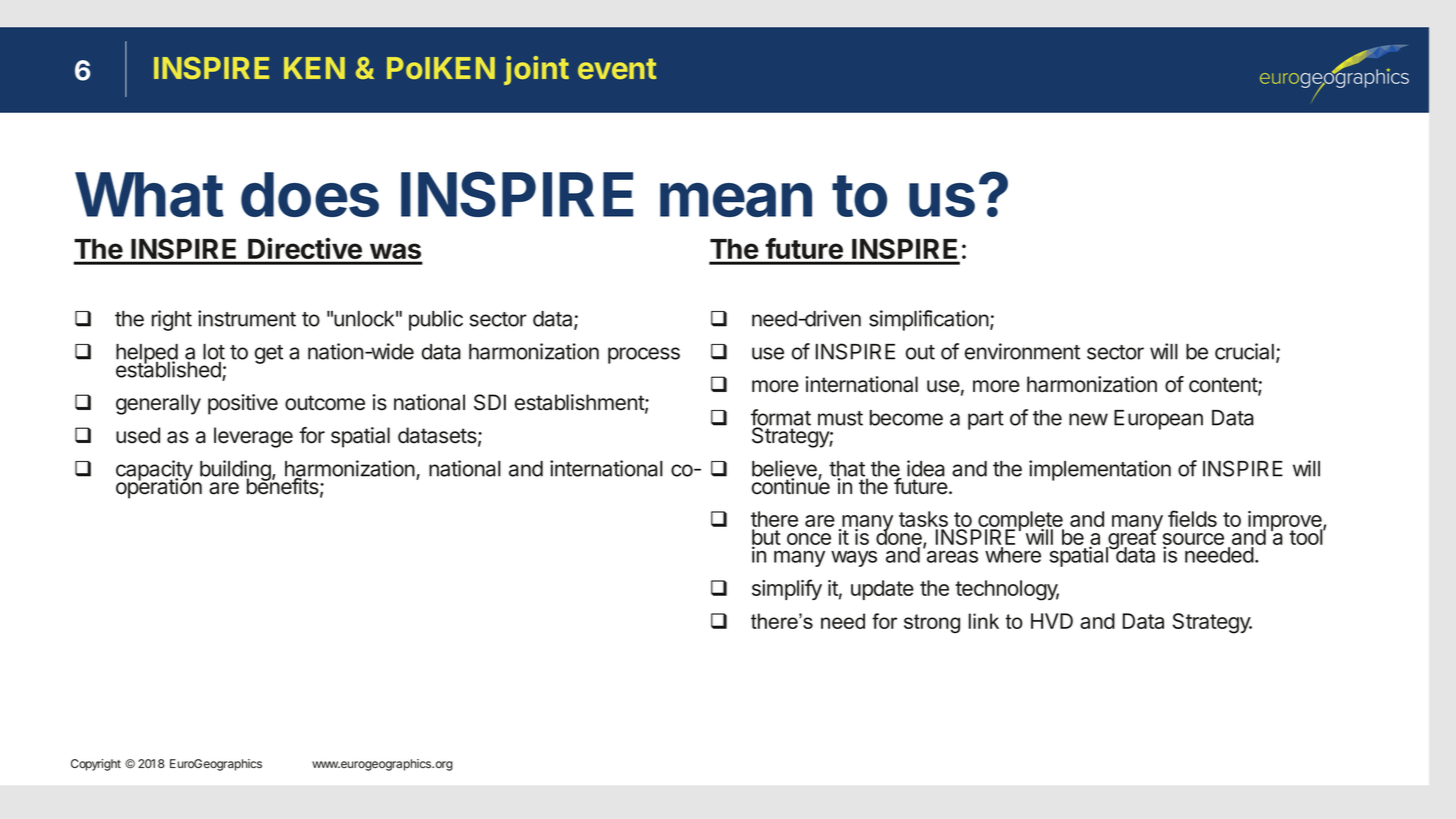 The height and width of the image is (819, 1456). I want to click on leverage, so click(253, 437).
